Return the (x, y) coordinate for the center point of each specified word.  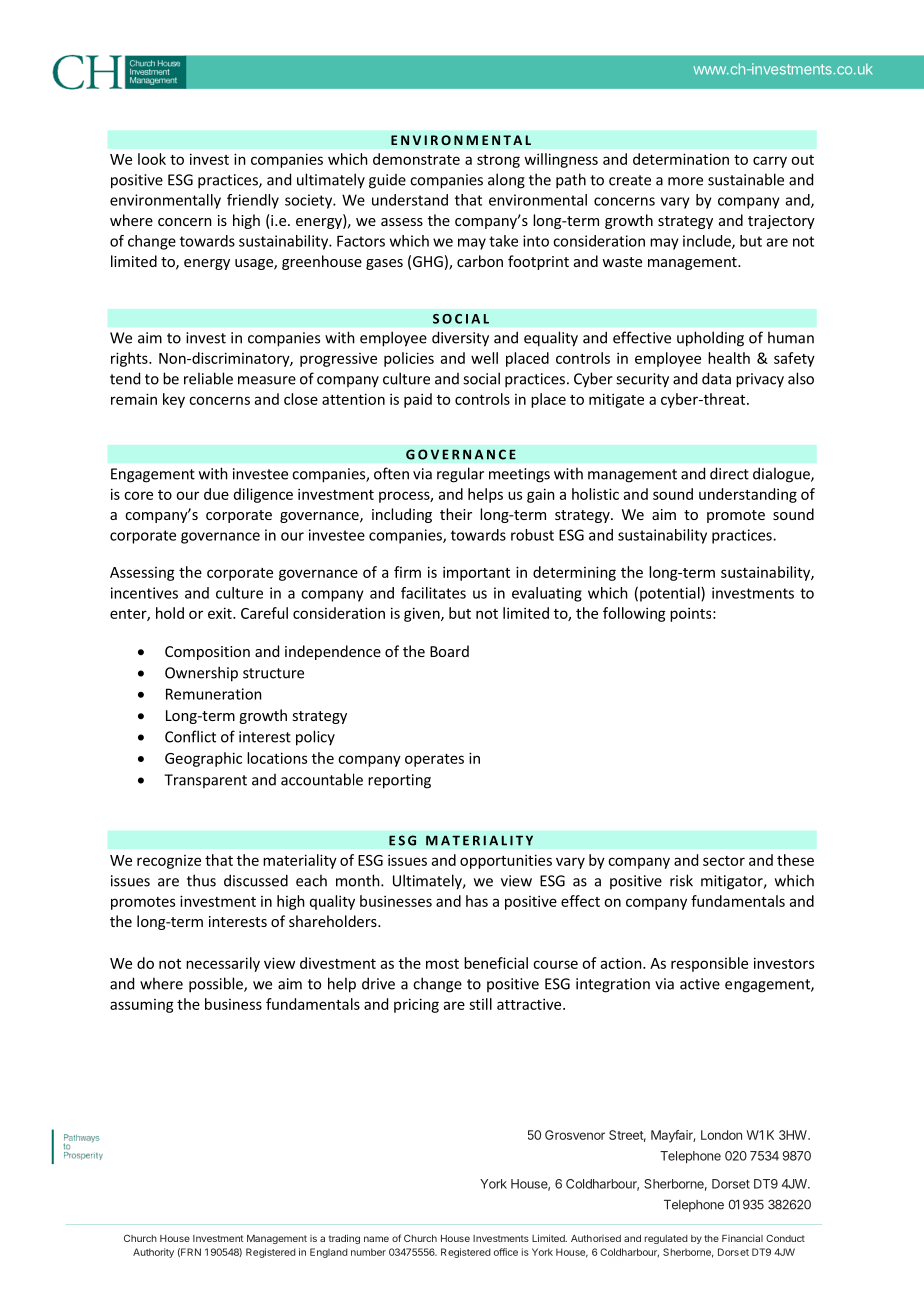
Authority (153, 1253)
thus (201, 880)
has (477, 901)
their (456, 514)
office (506, 1252)
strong (498, 161)
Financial (742, 1238)
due (216, 494)
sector (724, 861)
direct (729, 473)
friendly (253, 201)
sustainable (746, 179)
